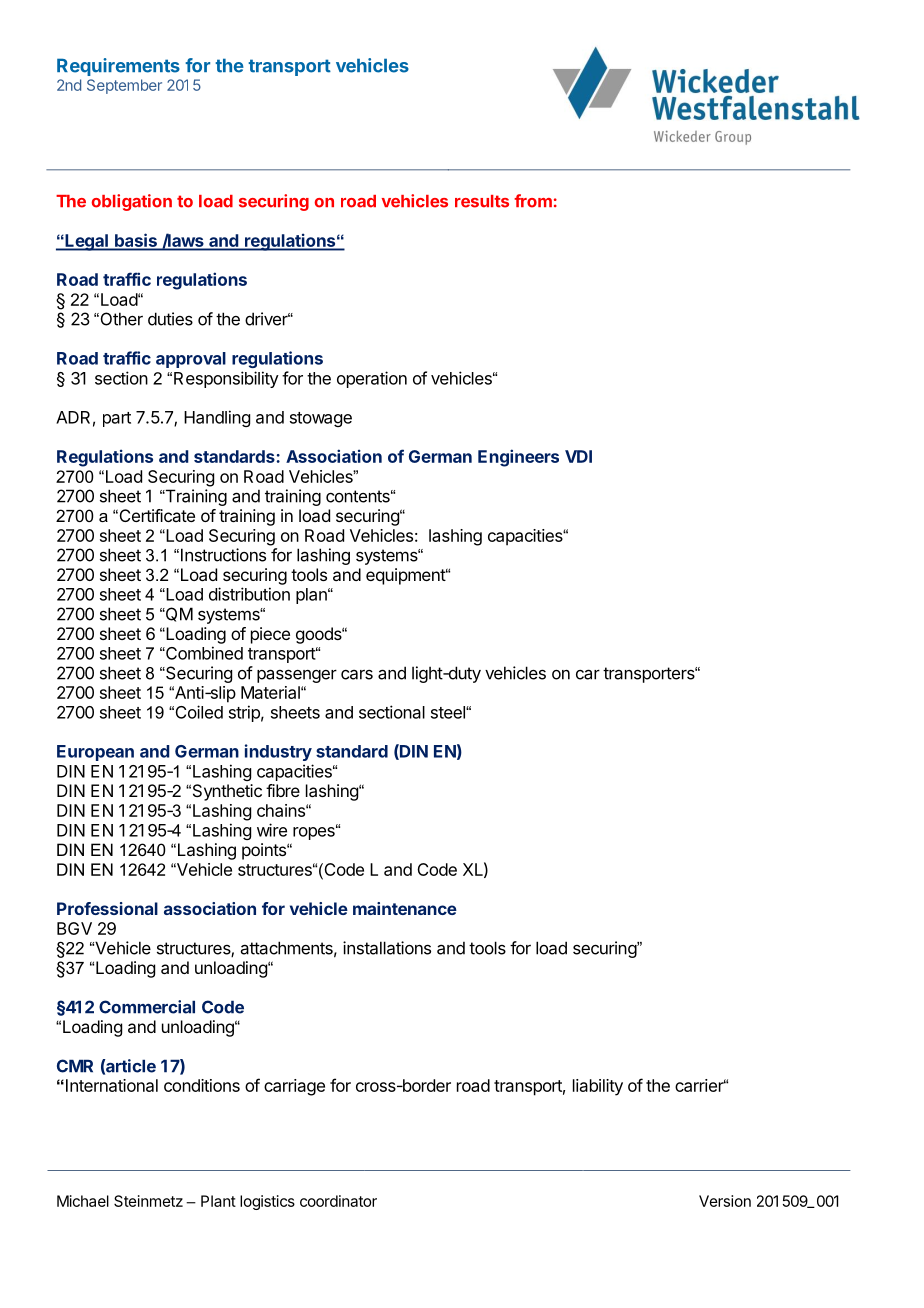 This screenshot has height=1308, width=924. Describe the element at coordinates (533, 201) in the screenshot. I see `from` at that location.
